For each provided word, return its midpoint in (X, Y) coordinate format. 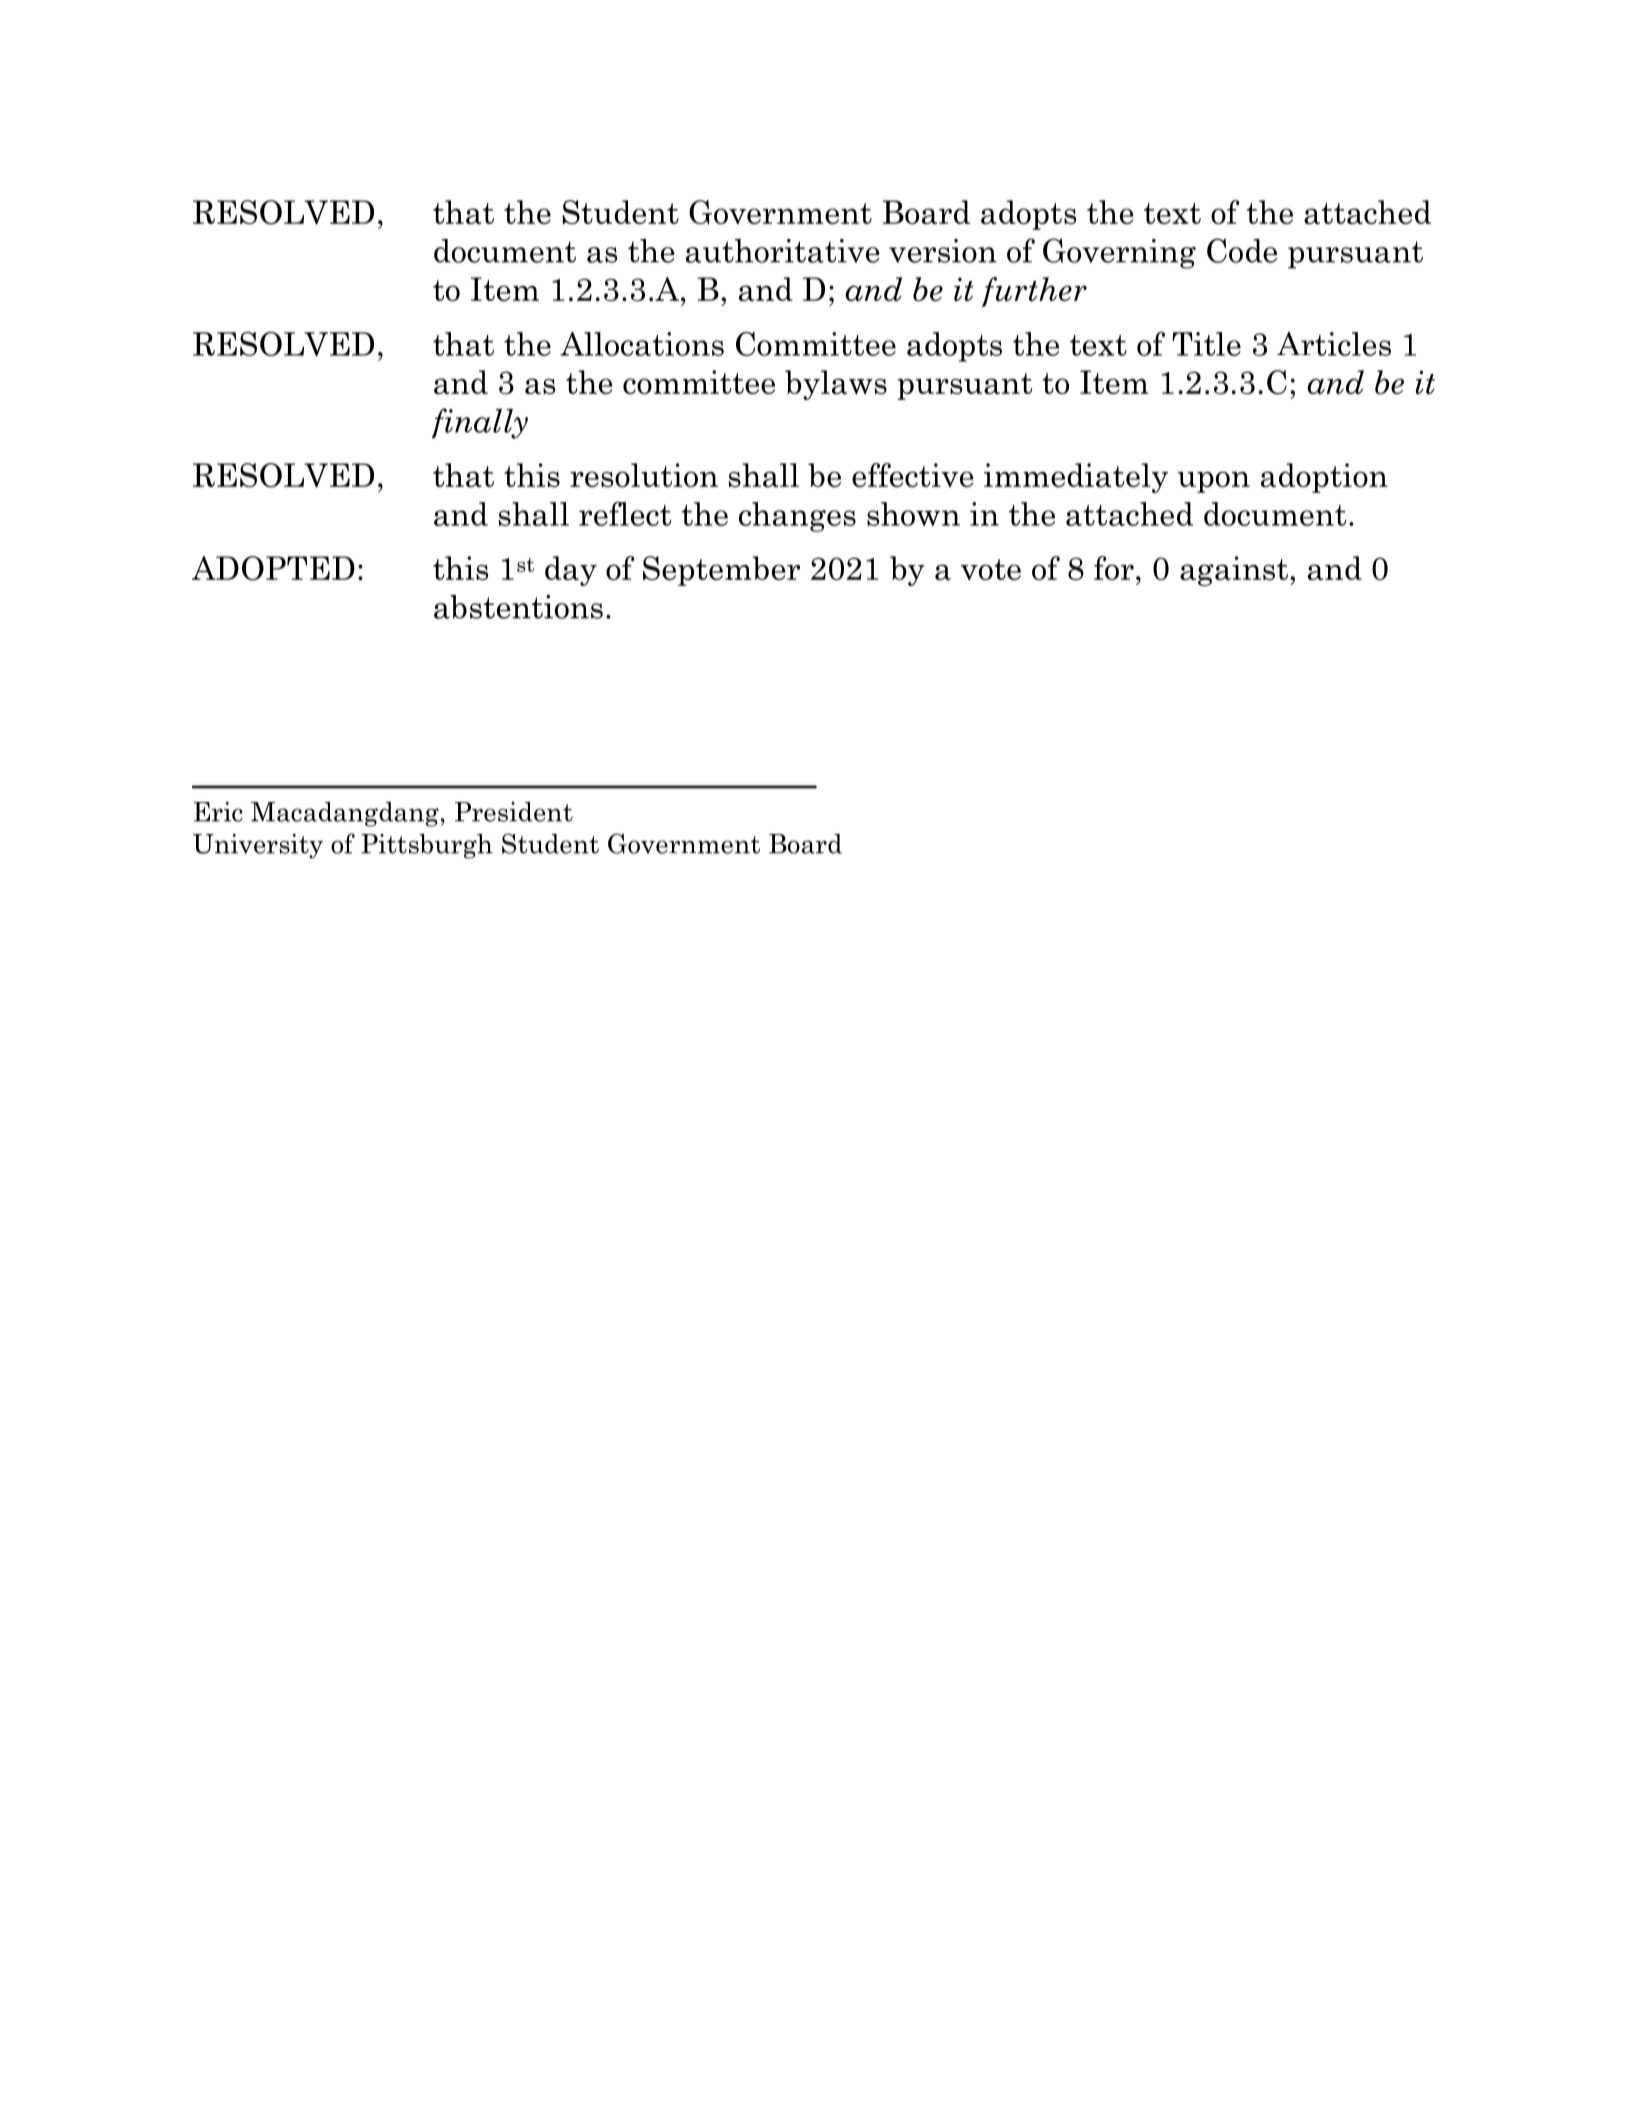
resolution (644, 475)
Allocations (642, 344)
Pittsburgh (427, 846)
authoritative (783, 251)
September (721, 571)
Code (1242, 250)
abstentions (518, 607)
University (258, 846)
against (1234, 571)
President (514, 812)
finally (480, 423)
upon (1214, 482)
